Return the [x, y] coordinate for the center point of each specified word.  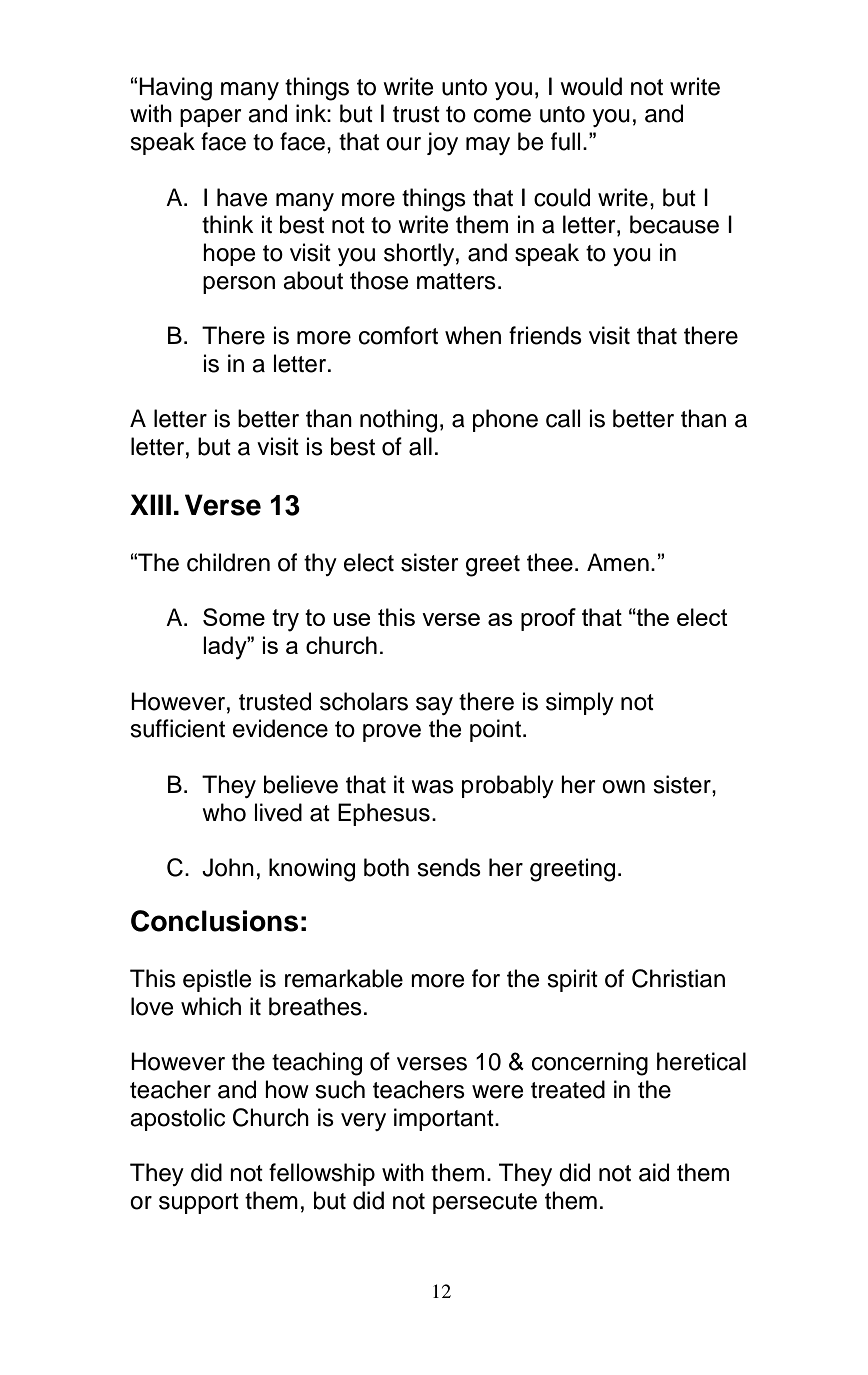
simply [580, 703]
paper [211, 118]
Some [234, 617]
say [434, 706]
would [591, 86]
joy [442, 143]
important [445, 1119]
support [199, 1203]
